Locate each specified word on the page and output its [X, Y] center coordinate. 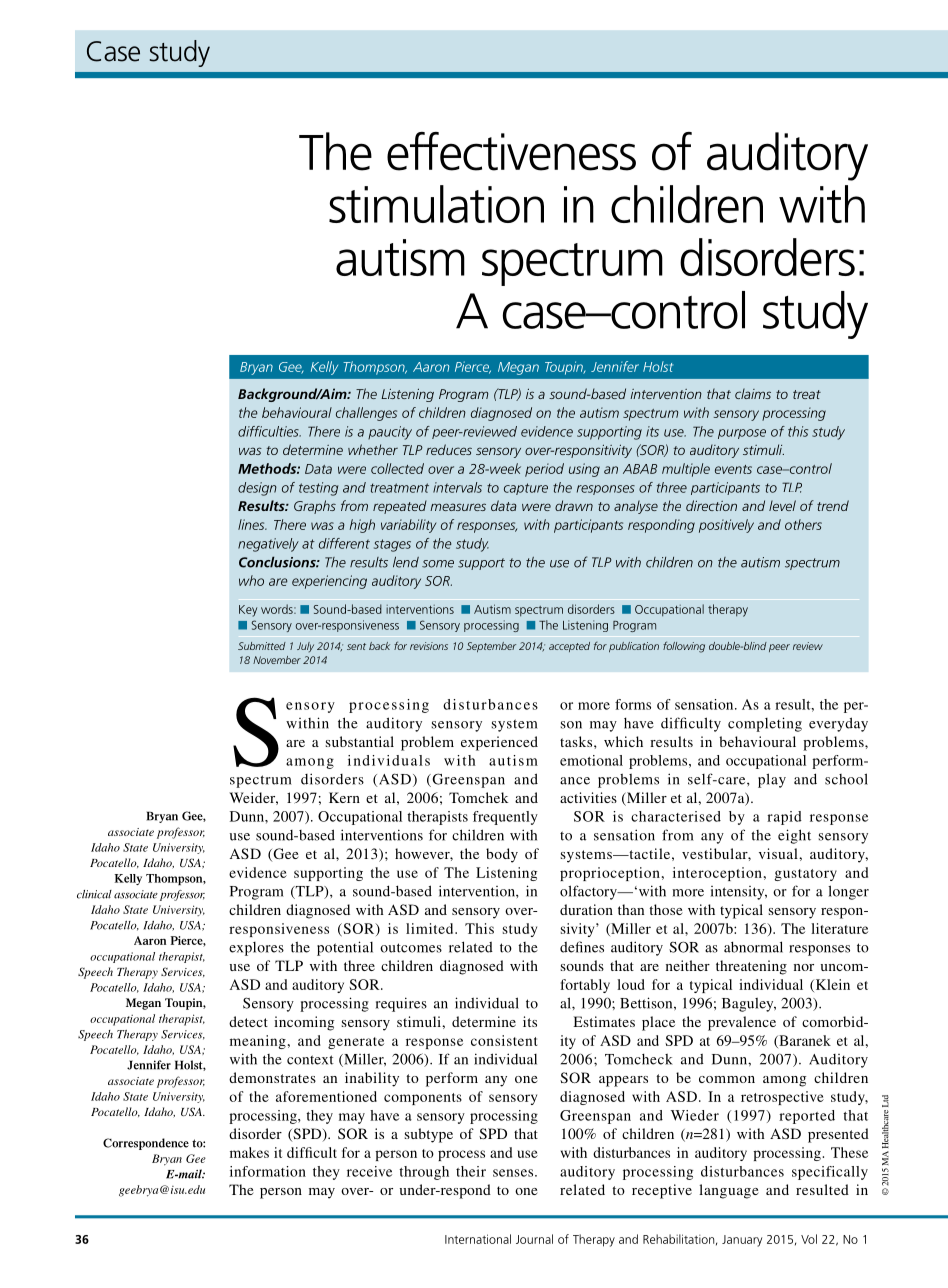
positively [726, 526]
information [268, 1171]
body [502, 855]
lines [252, 524]
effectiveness [511, 151]
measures [458, 507]
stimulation [436, 204]
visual [779, 853]
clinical [94, 894]
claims [753, 393]
